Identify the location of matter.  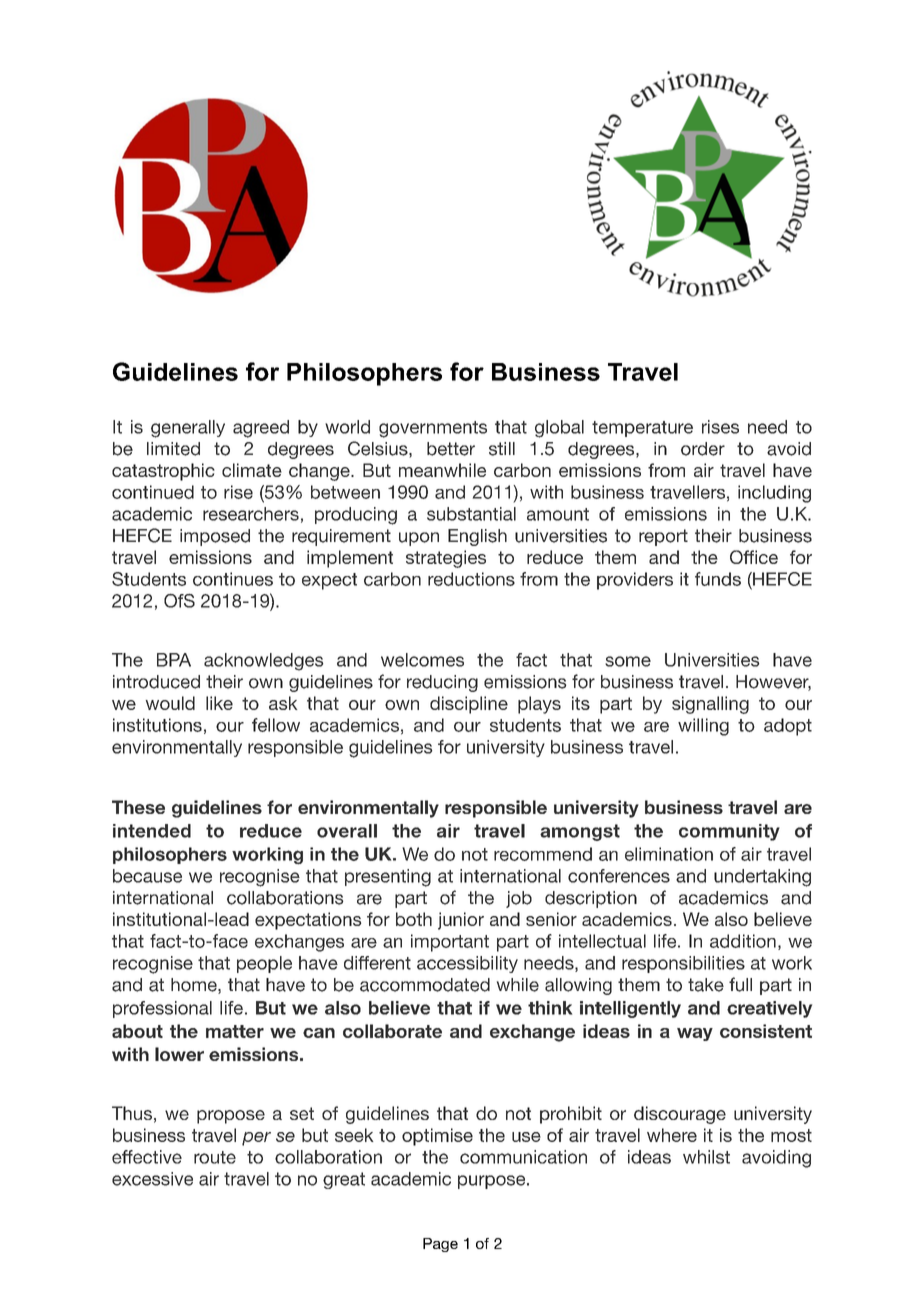
(235, 1031).
